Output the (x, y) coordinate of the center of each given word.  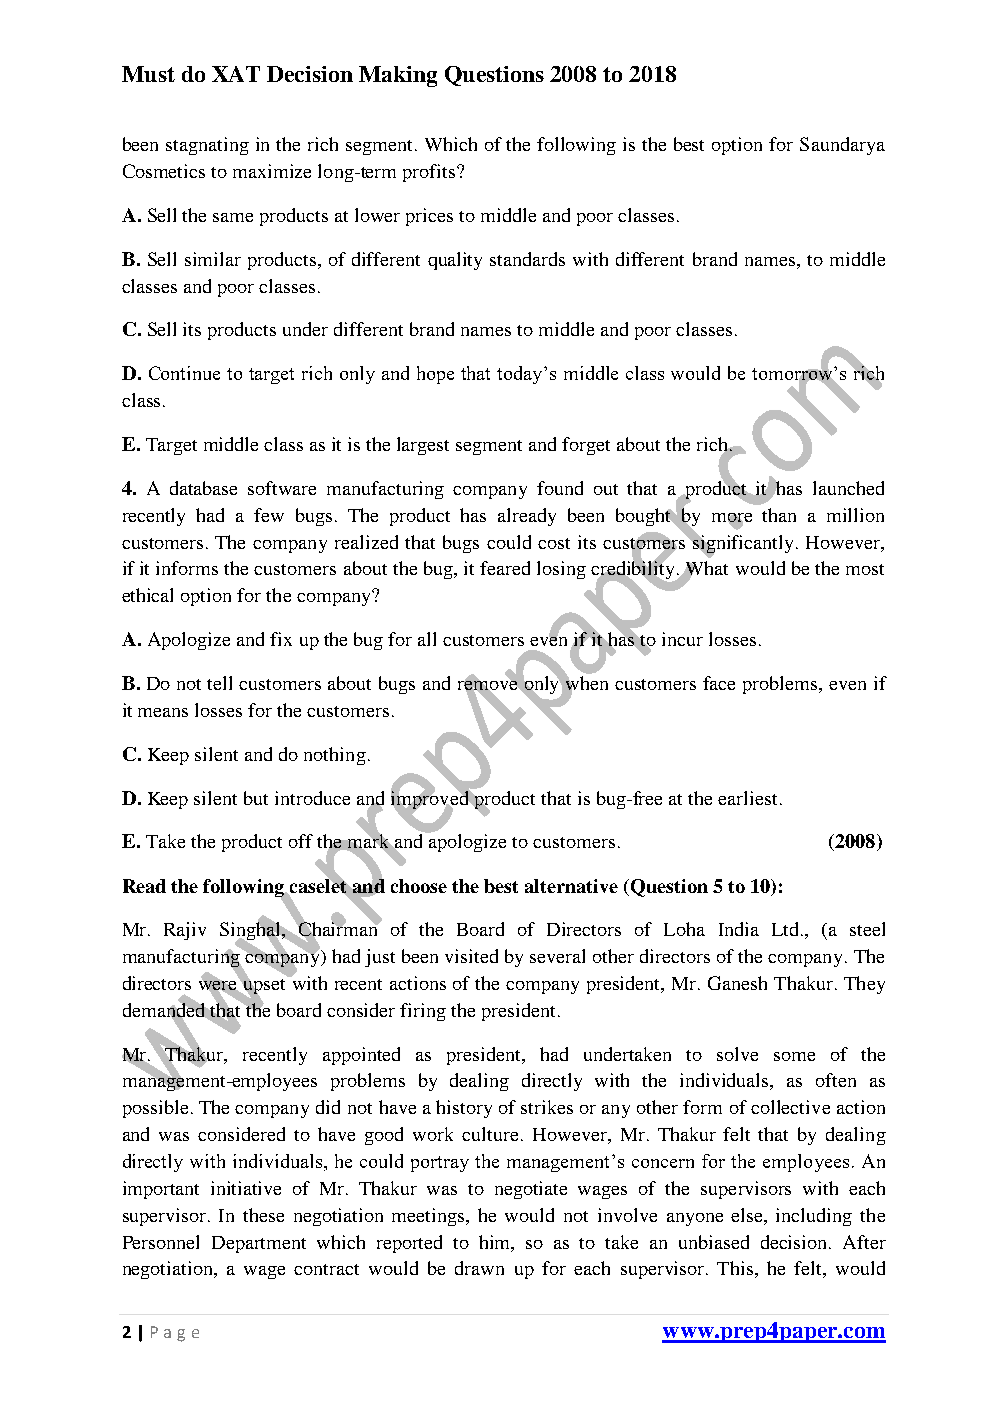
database (203, 488)
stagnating (207, 146)
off (301, 841)
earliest (747, 798)
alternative (571, 886)
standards (527, 259)
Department (259, 1244)
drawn (479, 1268)
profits (430, 173)
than (779, 515)
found (560, 488)
